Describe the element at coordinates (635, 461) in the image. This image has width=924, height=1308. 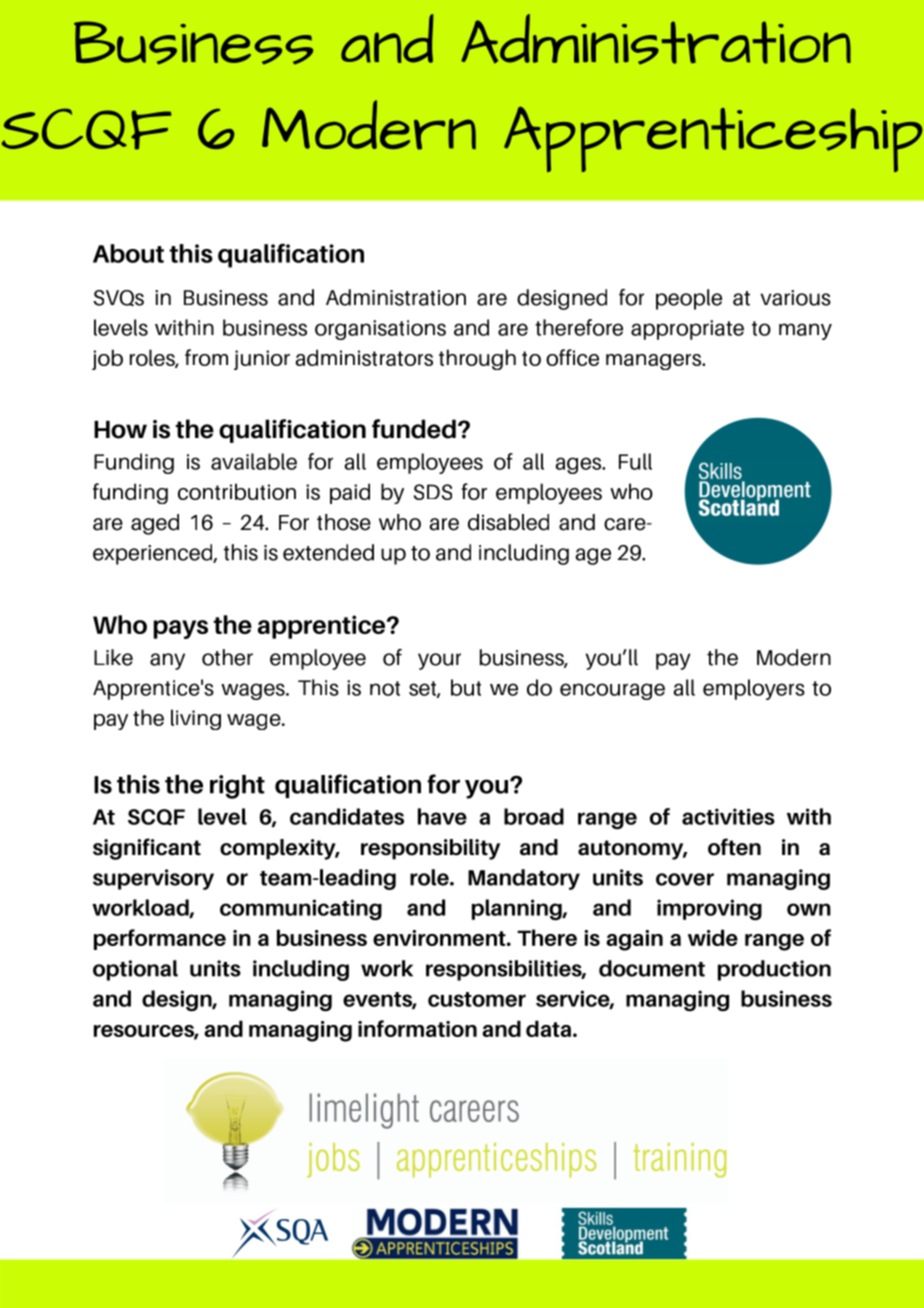
I see `Full` at that location.
